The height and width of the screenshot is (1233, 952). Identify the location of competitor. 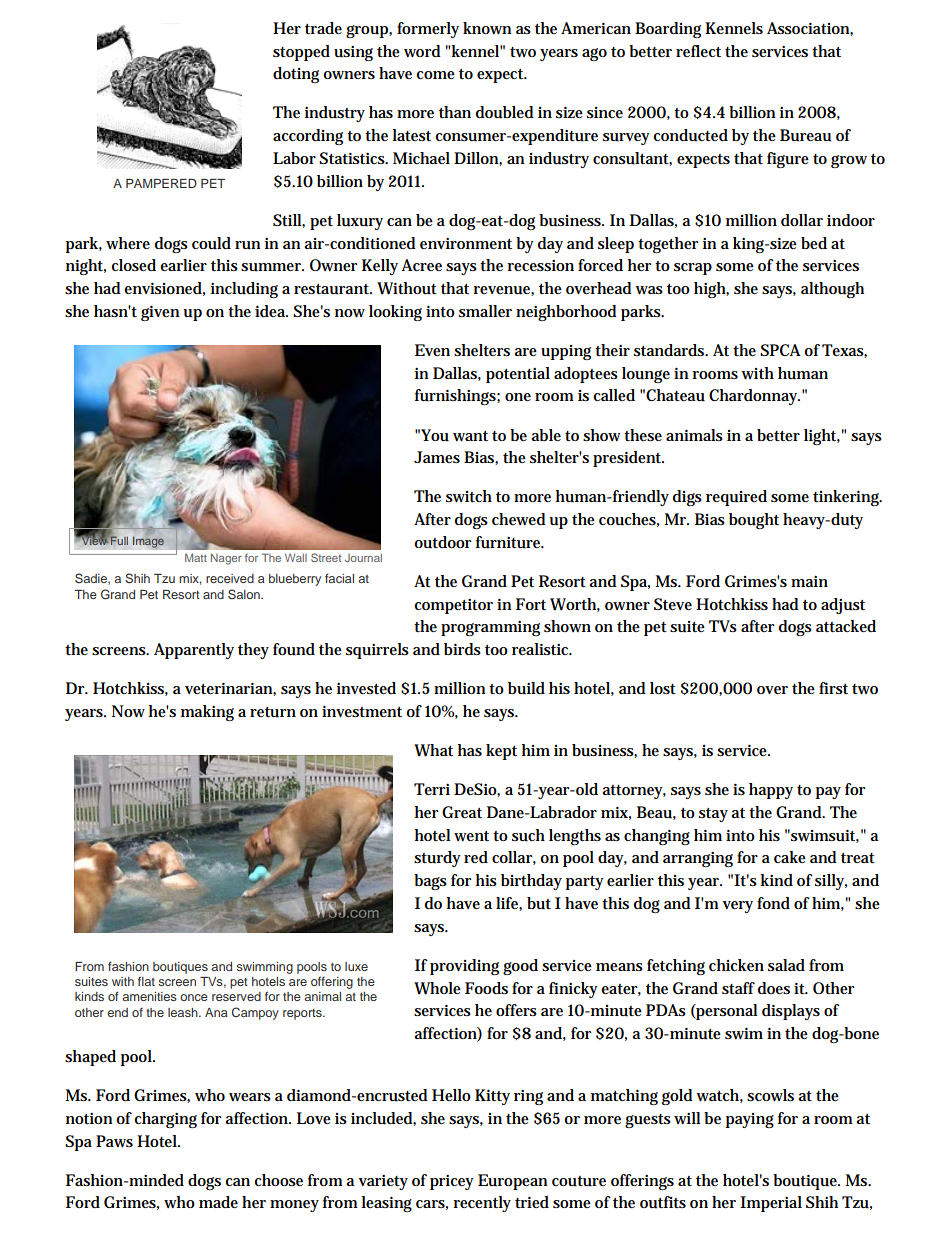
(453, 606).
